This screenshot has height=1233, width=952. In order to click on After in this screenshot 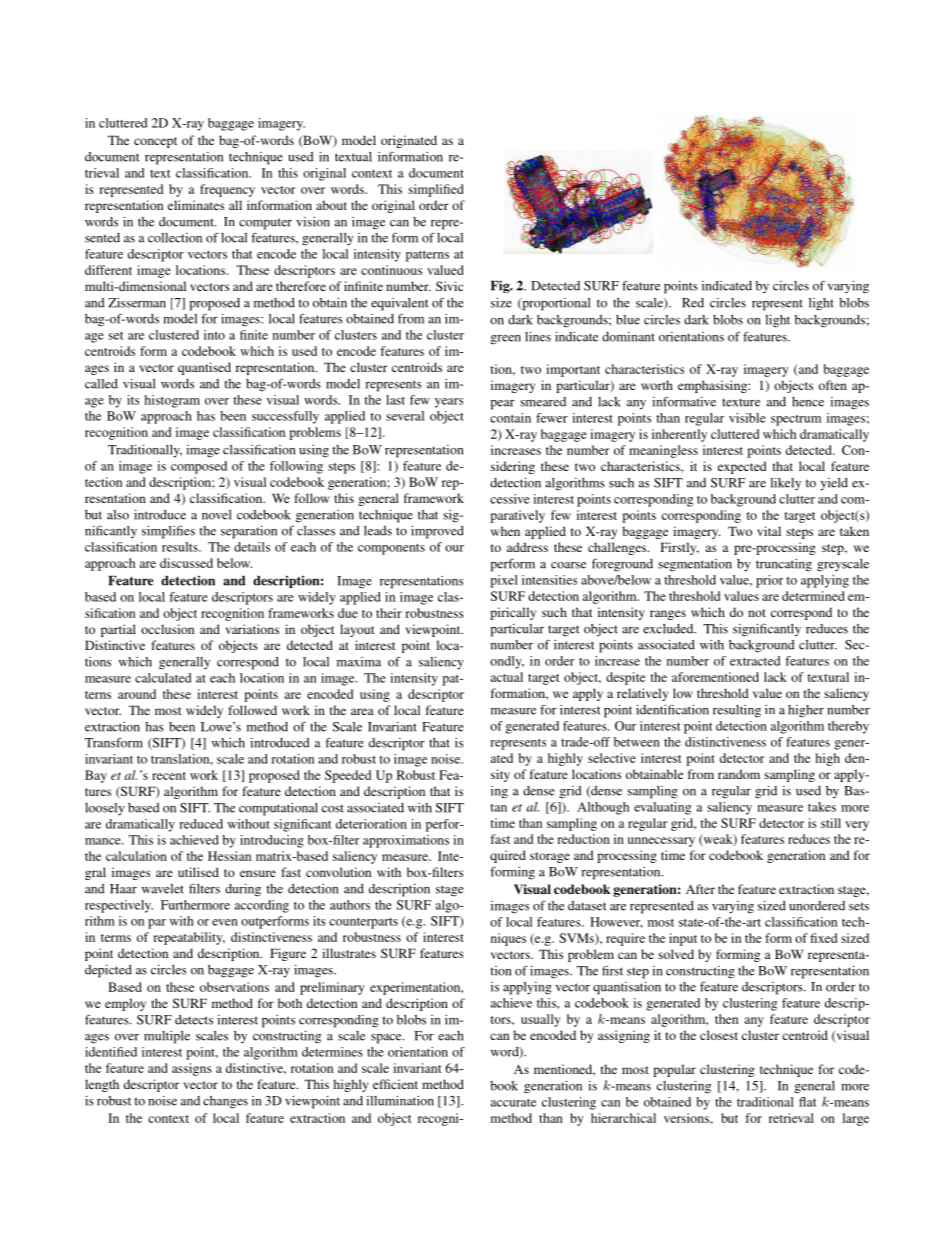, I will do `click(700, 889)`.
